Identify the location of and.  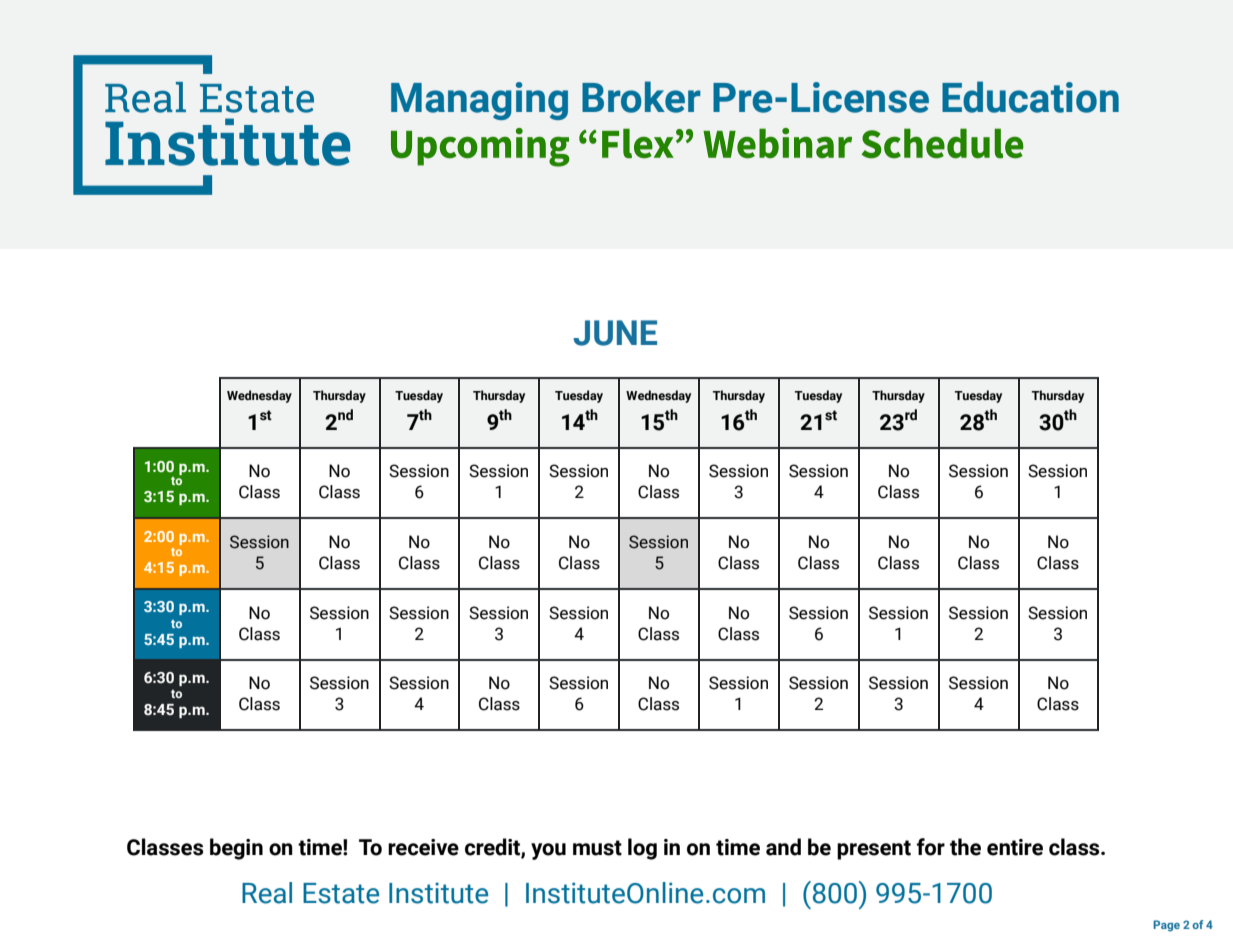
(783, 847).
